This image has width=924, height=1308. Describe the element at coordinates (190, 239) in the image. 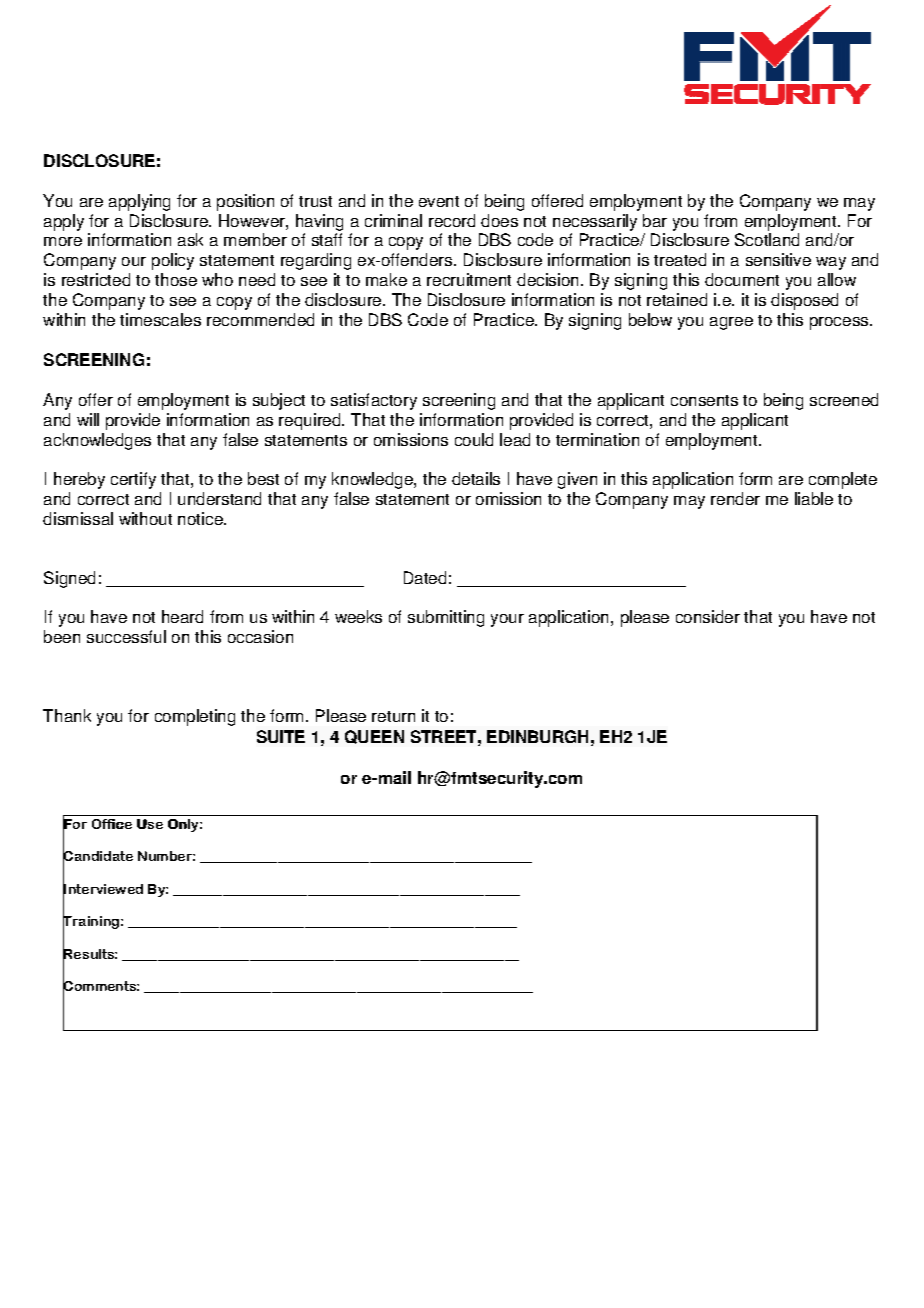

I see `ask` at that location.
